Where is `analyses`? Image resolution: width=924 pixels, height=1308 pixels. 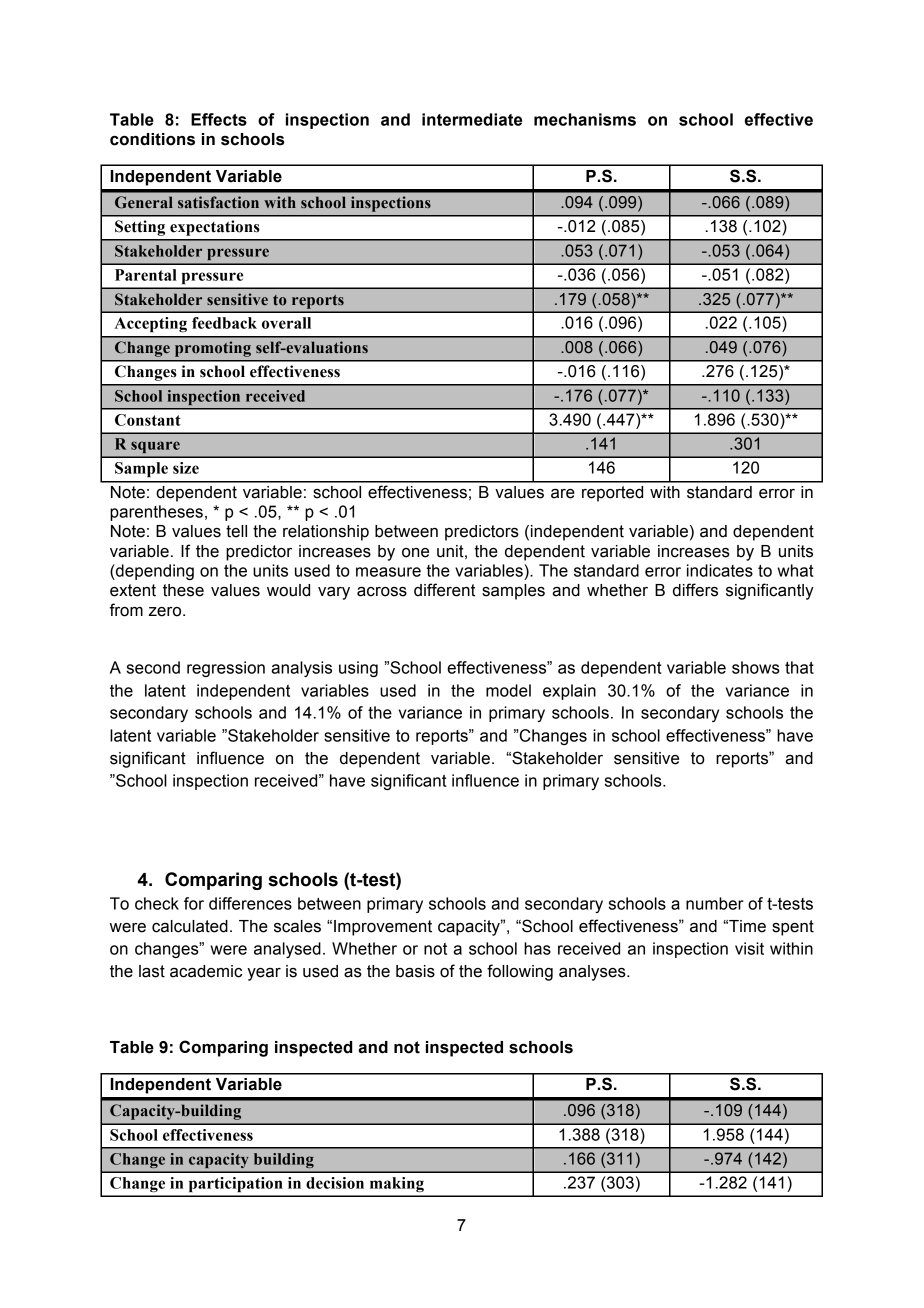
analyses is located at coordinates (593, 973).
